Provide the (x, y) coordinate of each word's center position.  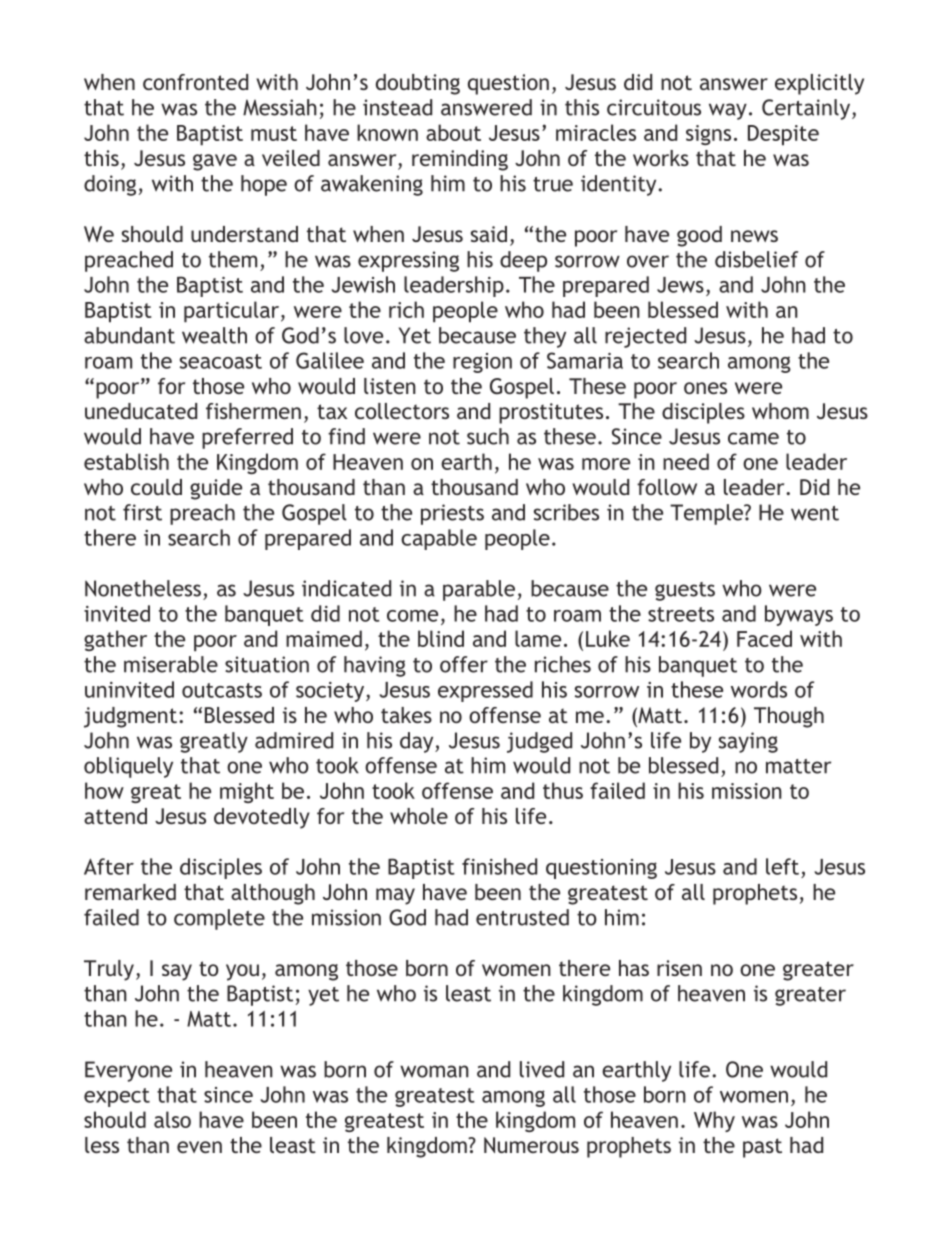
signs (708, 135)
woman (434, 1071)
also (172, 1119)
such (488, 436)
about (453, 132)
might (247, 792)
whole (419, 816)
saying (748, 742)
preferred (247, 438)
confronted (195, 82)
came (753, 438)
